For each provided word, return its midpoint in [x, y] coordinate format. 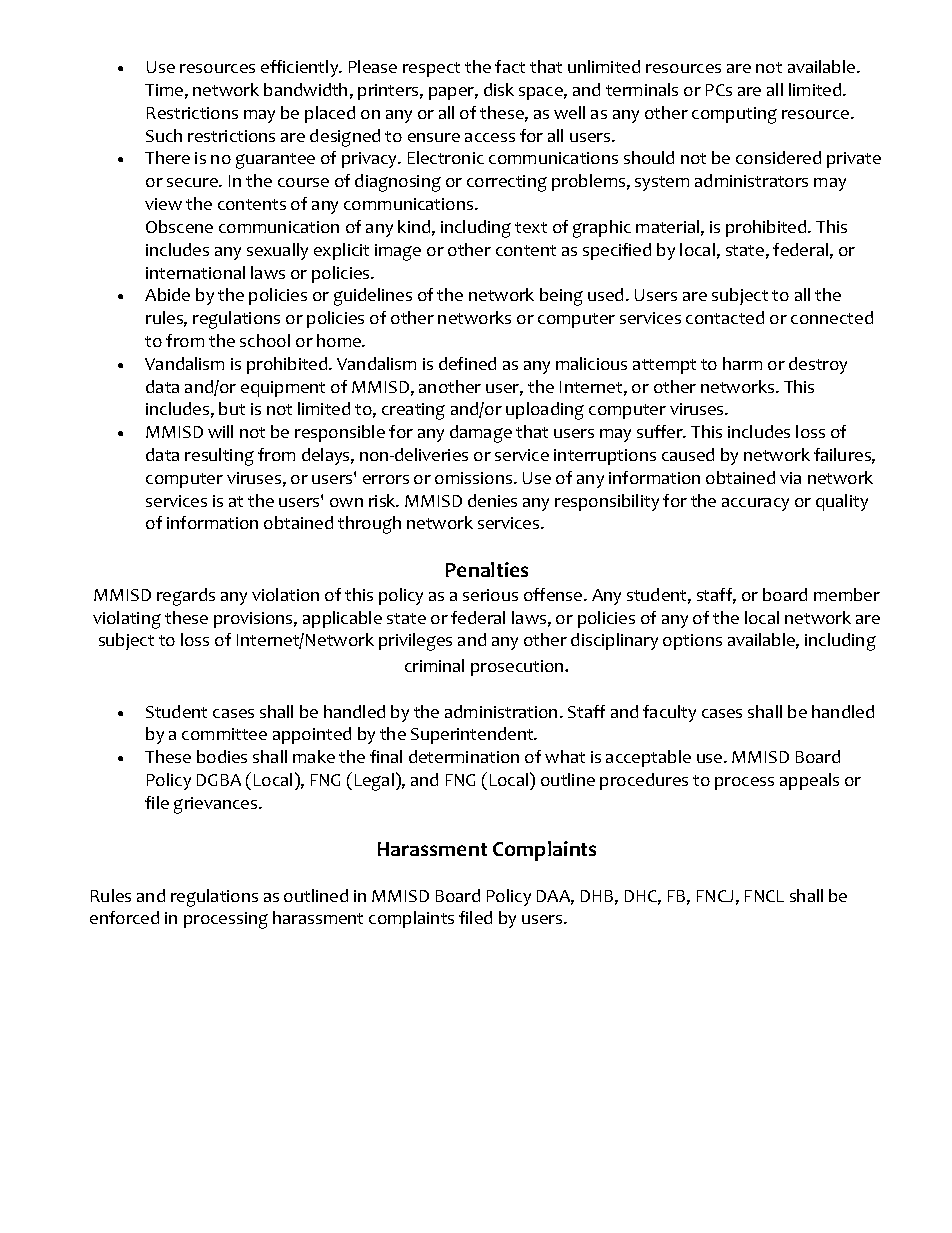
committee [224, 734]
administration [501, 711]
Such [164, 135]
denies [492, 500]
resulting [219, 457]
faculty [669, 713]
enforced [124, 917]
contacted [725, 317]
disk [499, 89]
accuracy [755, 504]
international [195, 272]
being [561, 297]
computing [734, 115]
